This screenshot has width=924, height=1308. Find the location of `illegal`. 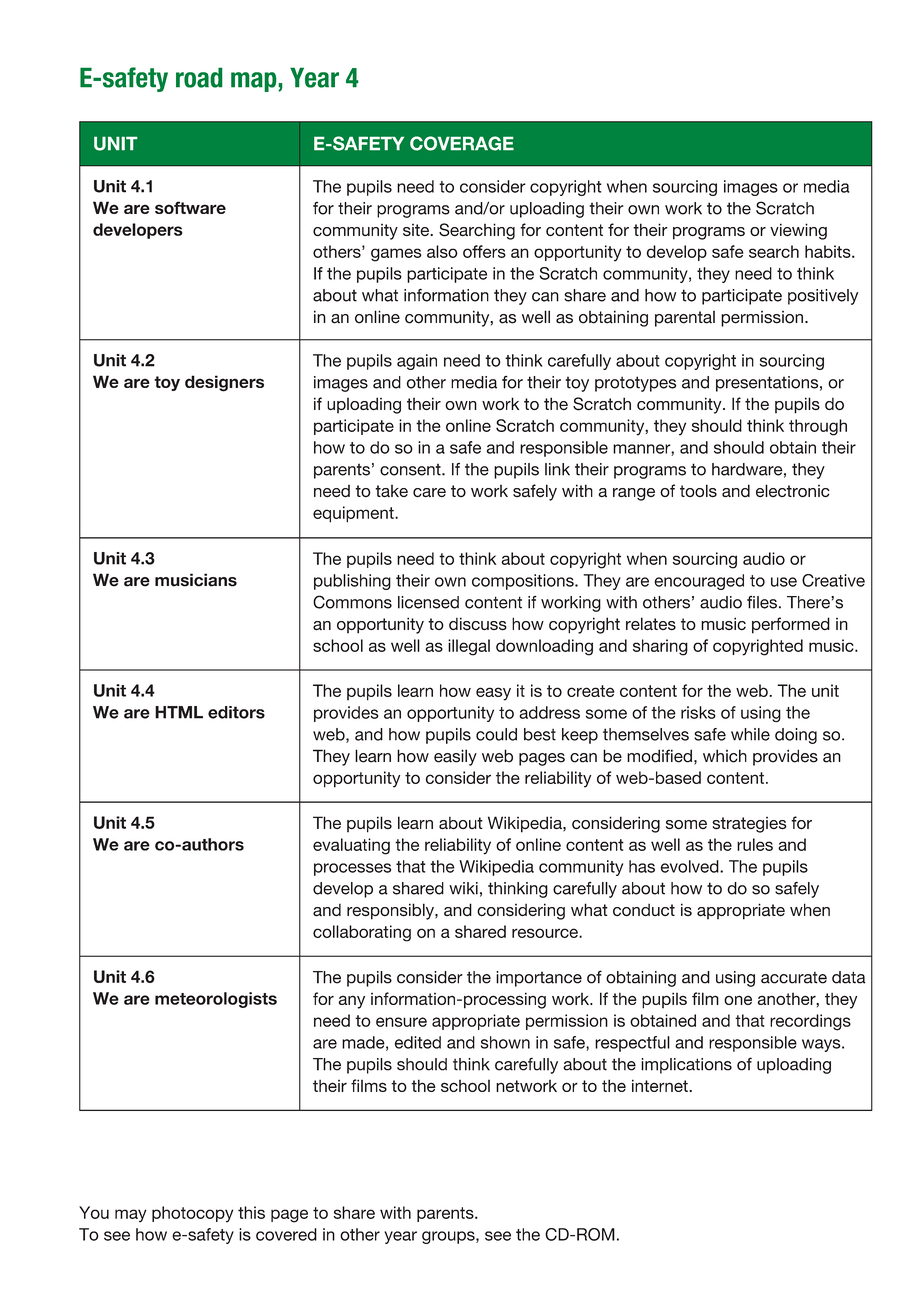

illegal is located at coordinates (469, 647).
